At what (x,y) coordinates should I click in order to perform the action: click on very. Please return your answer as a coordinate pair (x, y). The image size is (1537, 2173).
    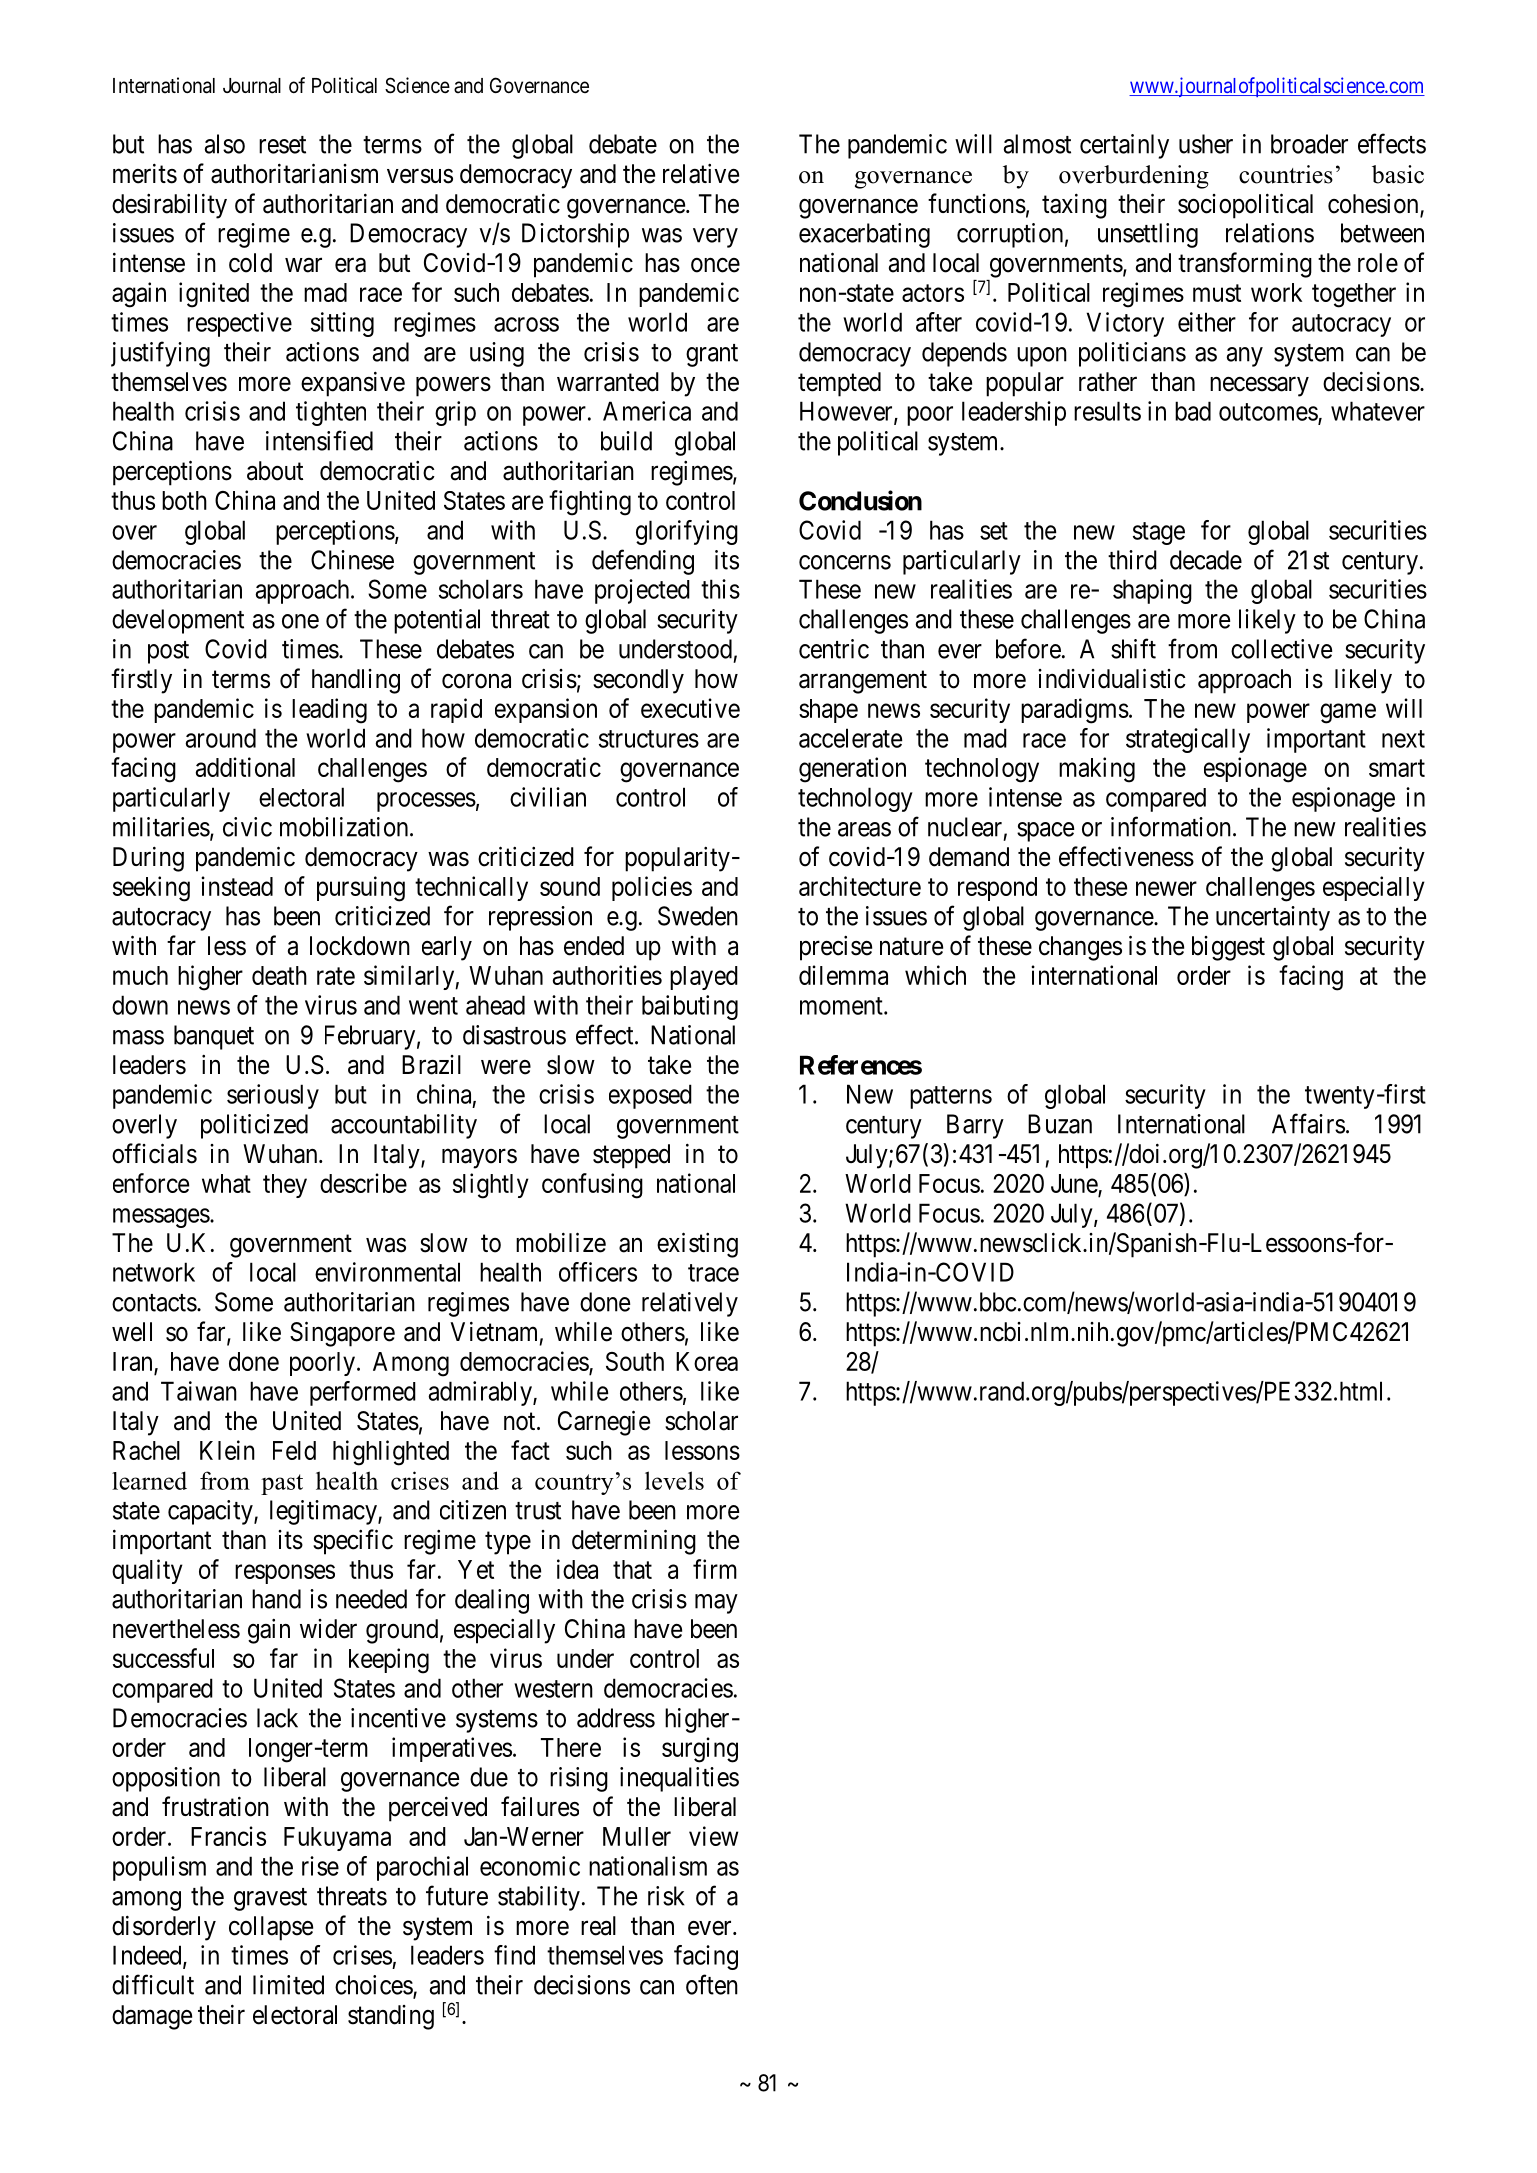
    Looking at the image, I should click on (715, 238).
